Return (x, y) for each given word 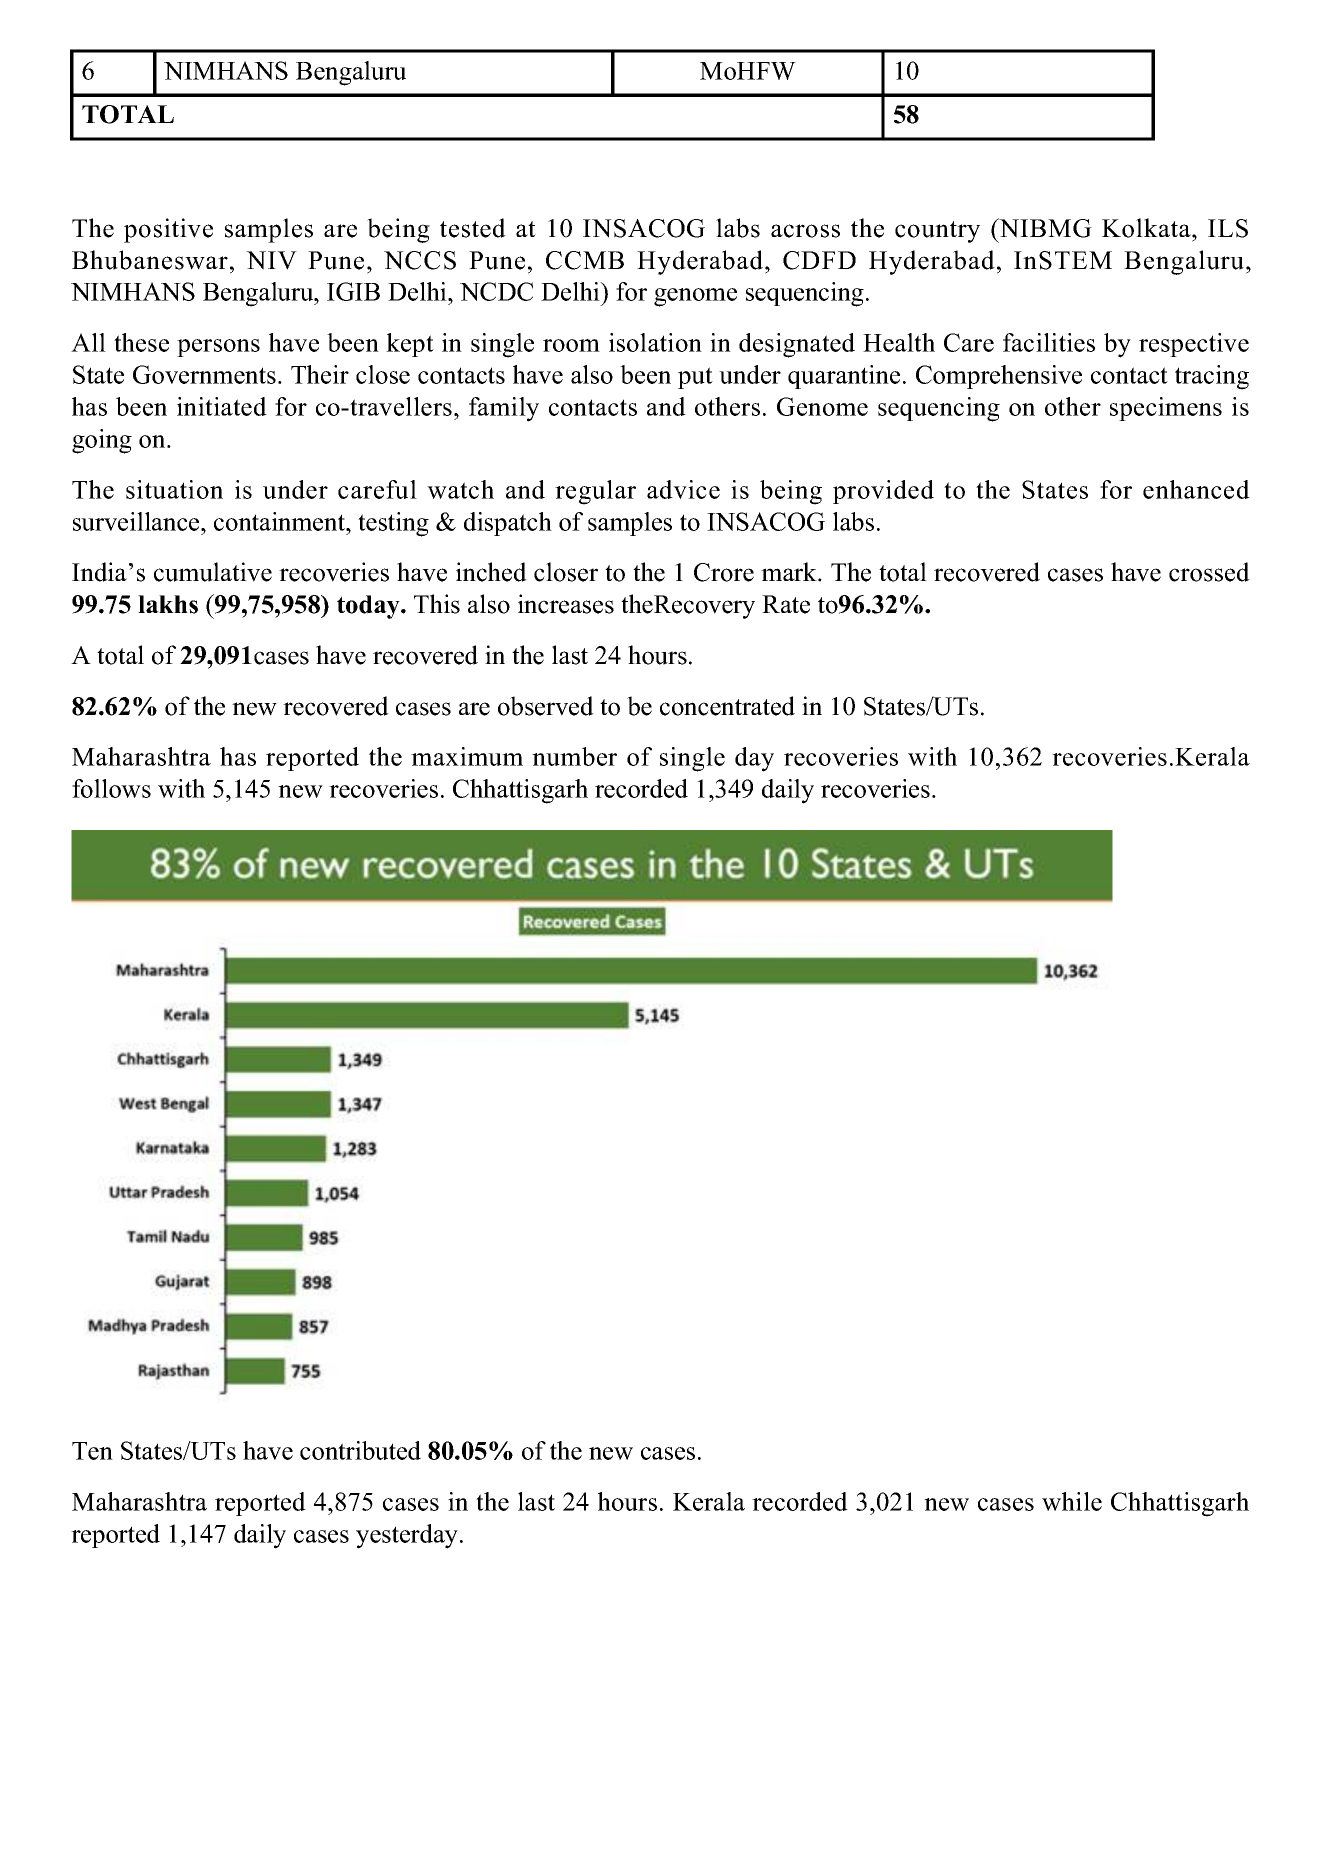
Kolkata (1147, 228)
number (574, 756)
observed (546, 706)
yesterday (408, 1536)
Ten (92, 1451)
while (1072, 1501)
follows (111, 788)
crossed (1209, 572)
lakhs (168, 604)
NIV (271, 260)
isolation (655, 342)
